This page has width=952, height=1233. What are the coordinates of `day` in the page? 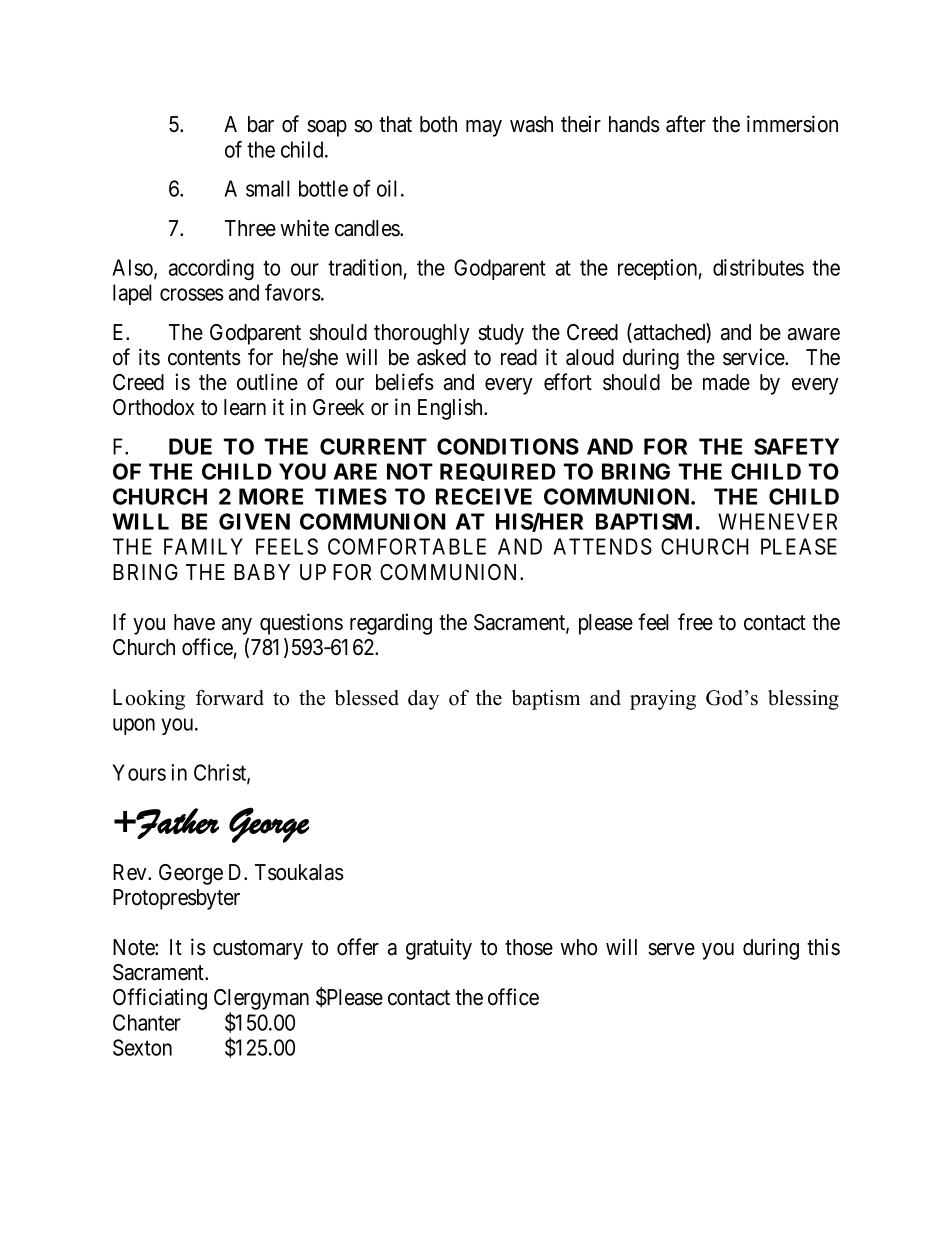 It's located at (423, 700).
